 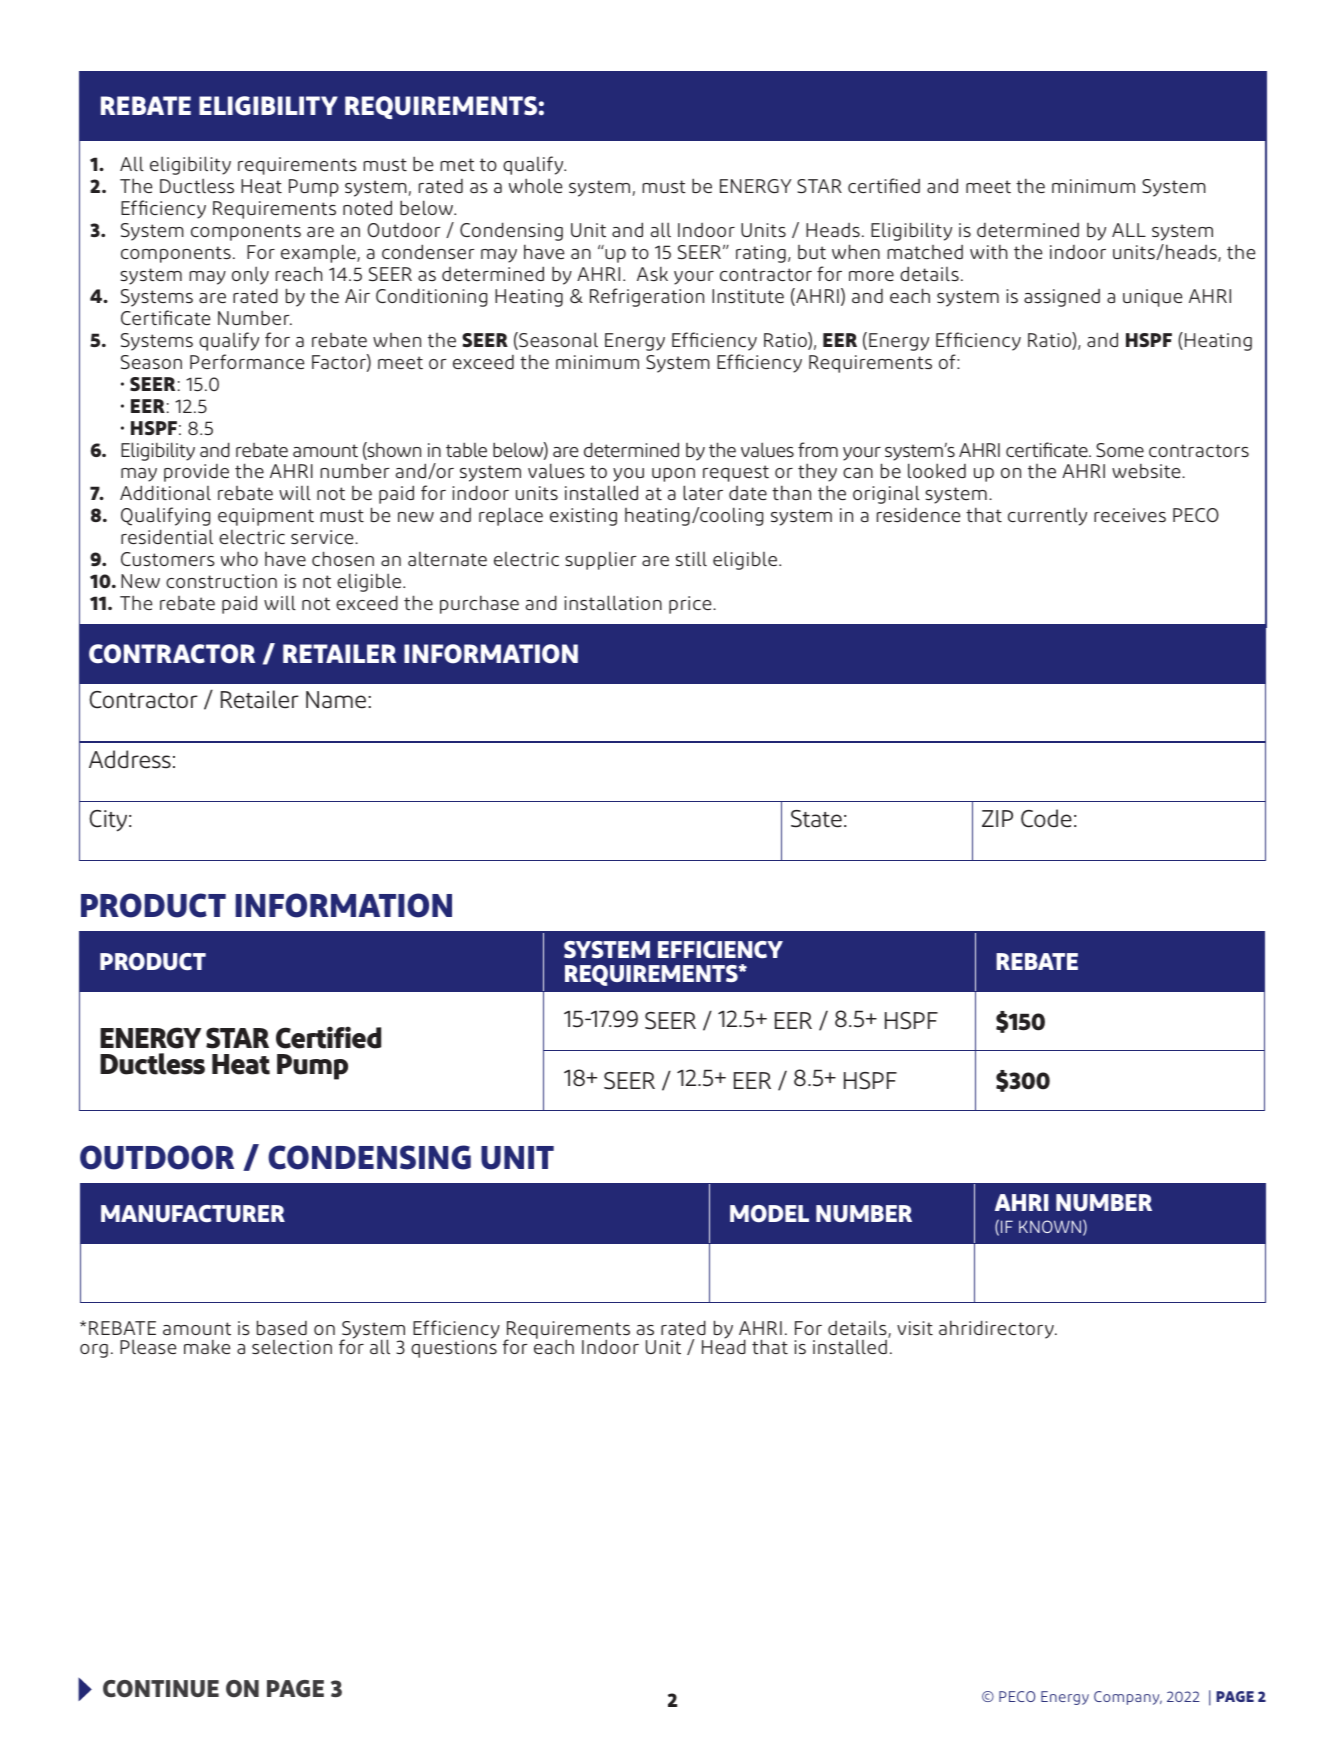 What do you see at coordinates (769, 1213) in the page?
I see `MODEL` at bounding box center [769, 1213].
